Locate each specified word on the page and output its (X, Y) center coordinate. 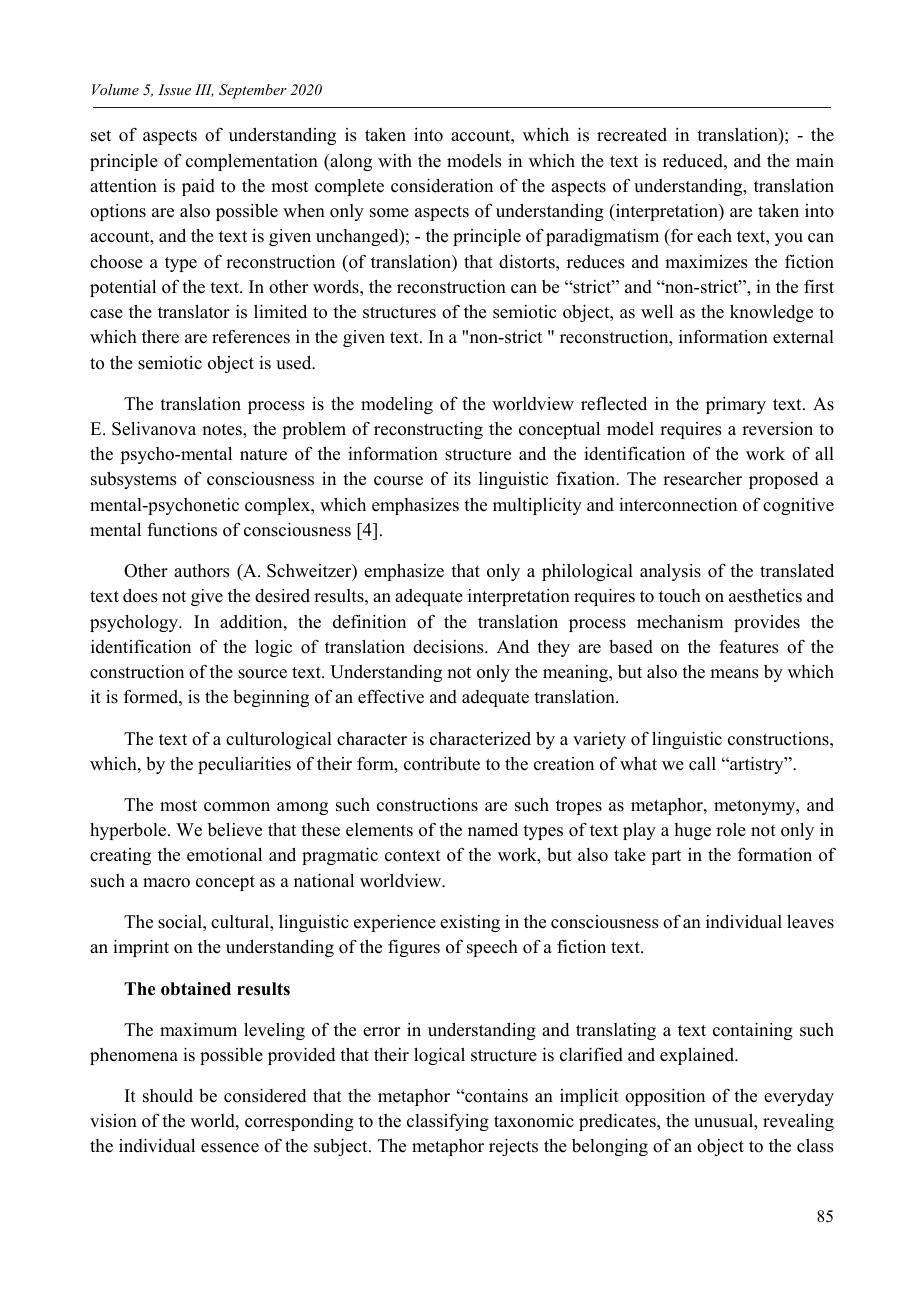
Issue (174, 89)
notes (223, 430)
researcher (702, 479)
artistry (757, 765)
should (168, 1096)
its (462, 479)
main (815, 160)
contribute (442, 764)
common (237, 807)
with (395, 160)
